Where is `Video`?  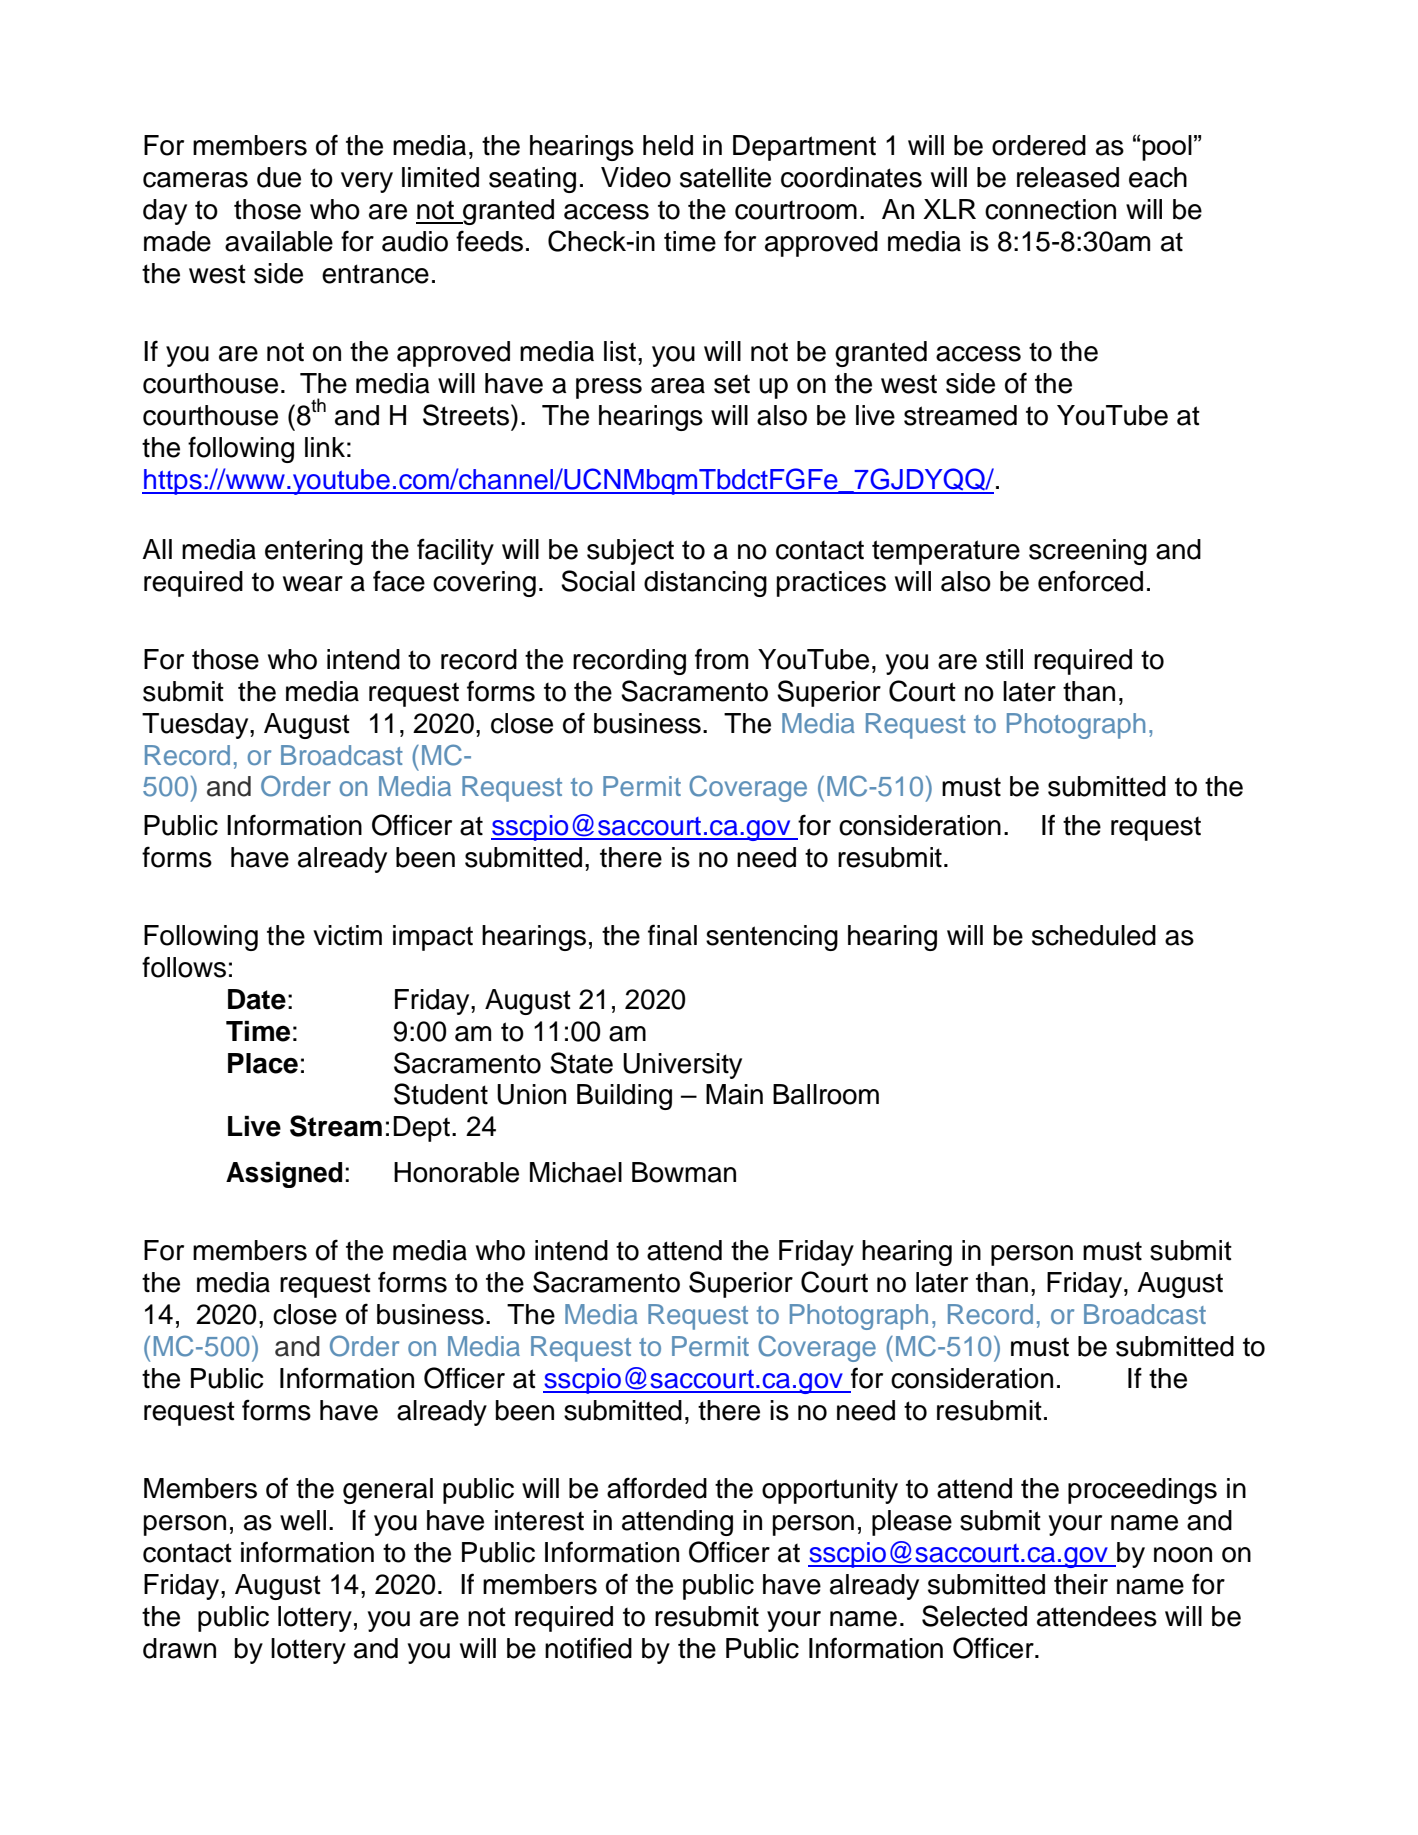 Video is located at coordinates (636, 177).
